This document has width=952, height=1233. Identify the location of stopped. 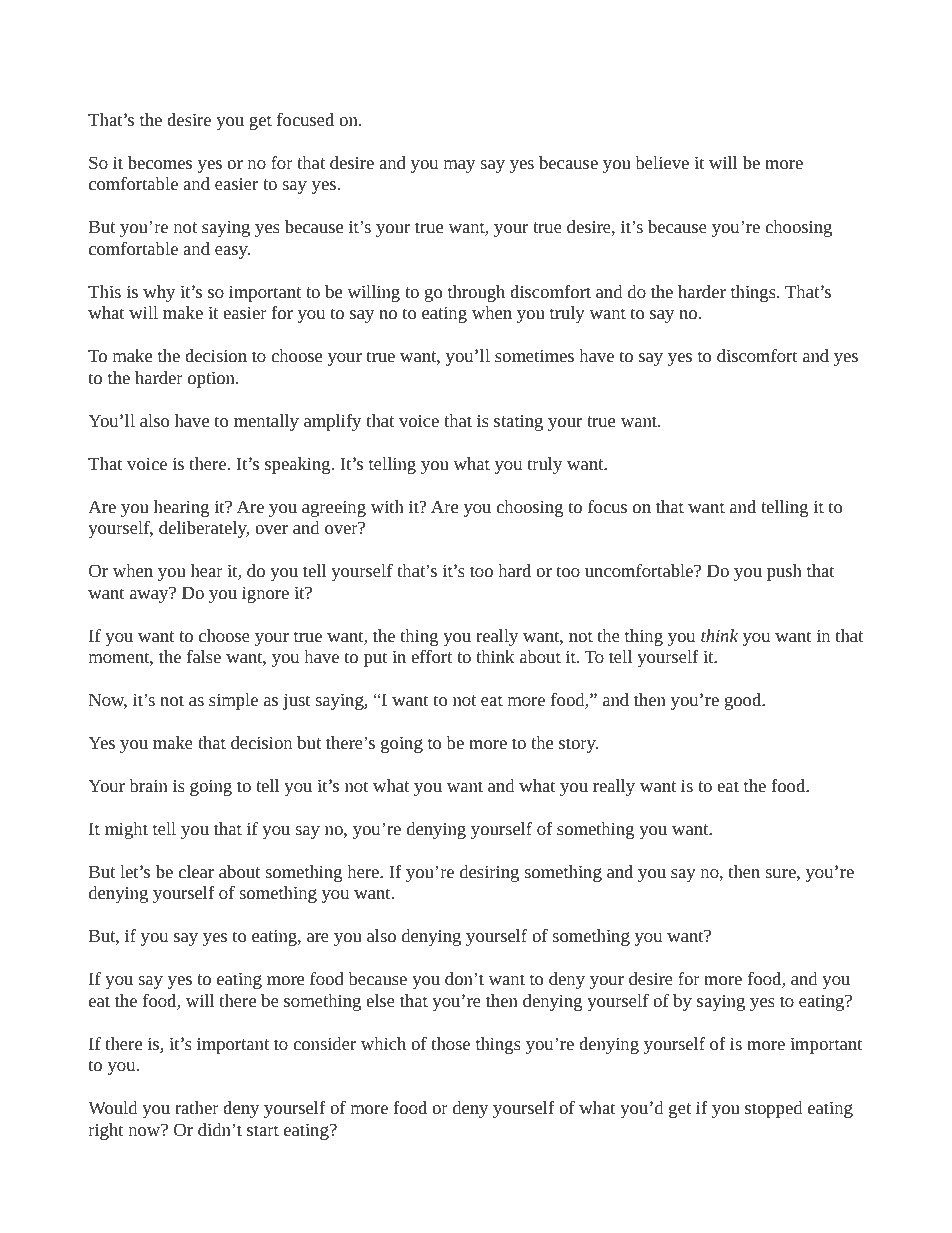
(773, 1109).
